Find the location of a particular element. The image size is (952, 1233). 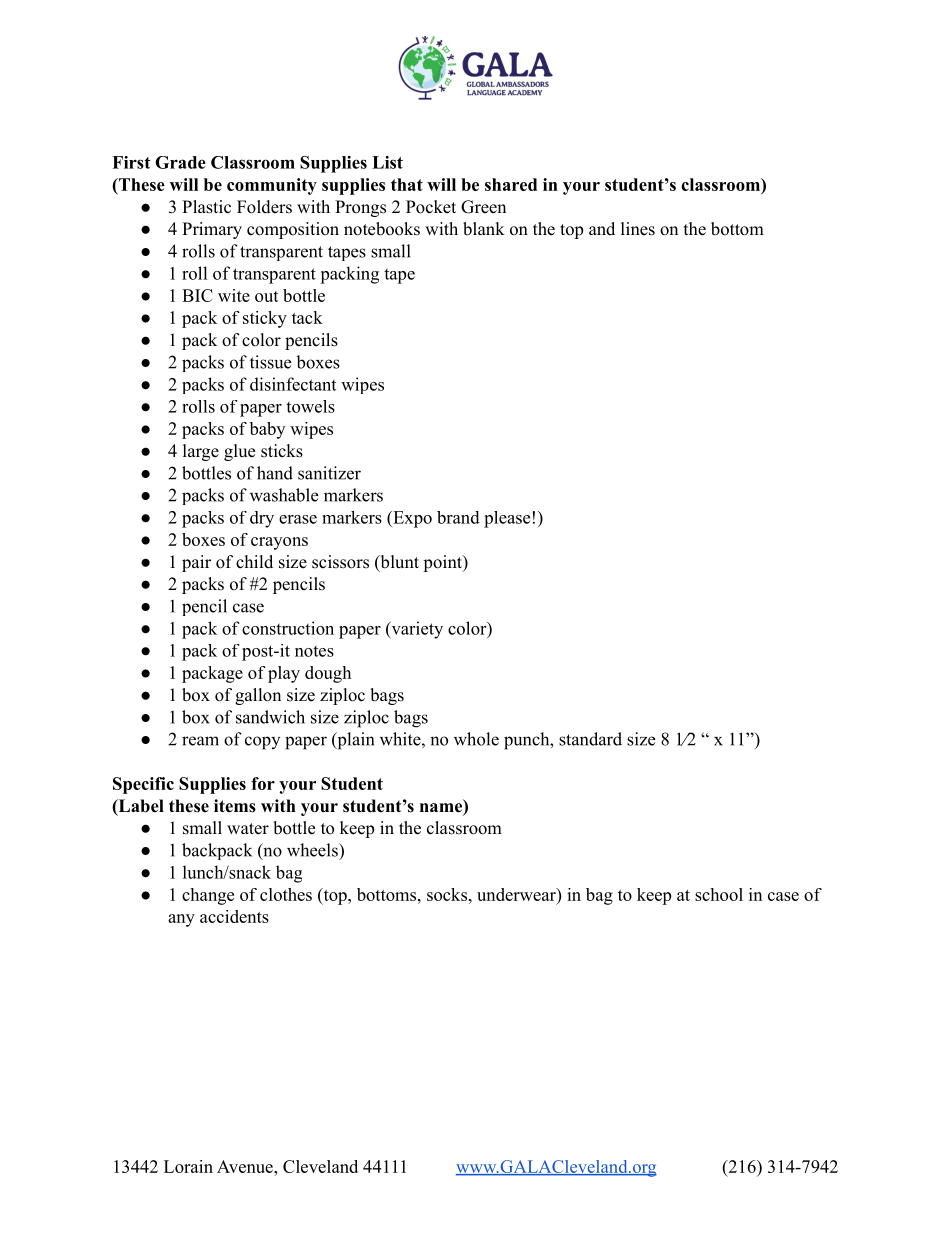

please is located at coordinates (507, 519).
